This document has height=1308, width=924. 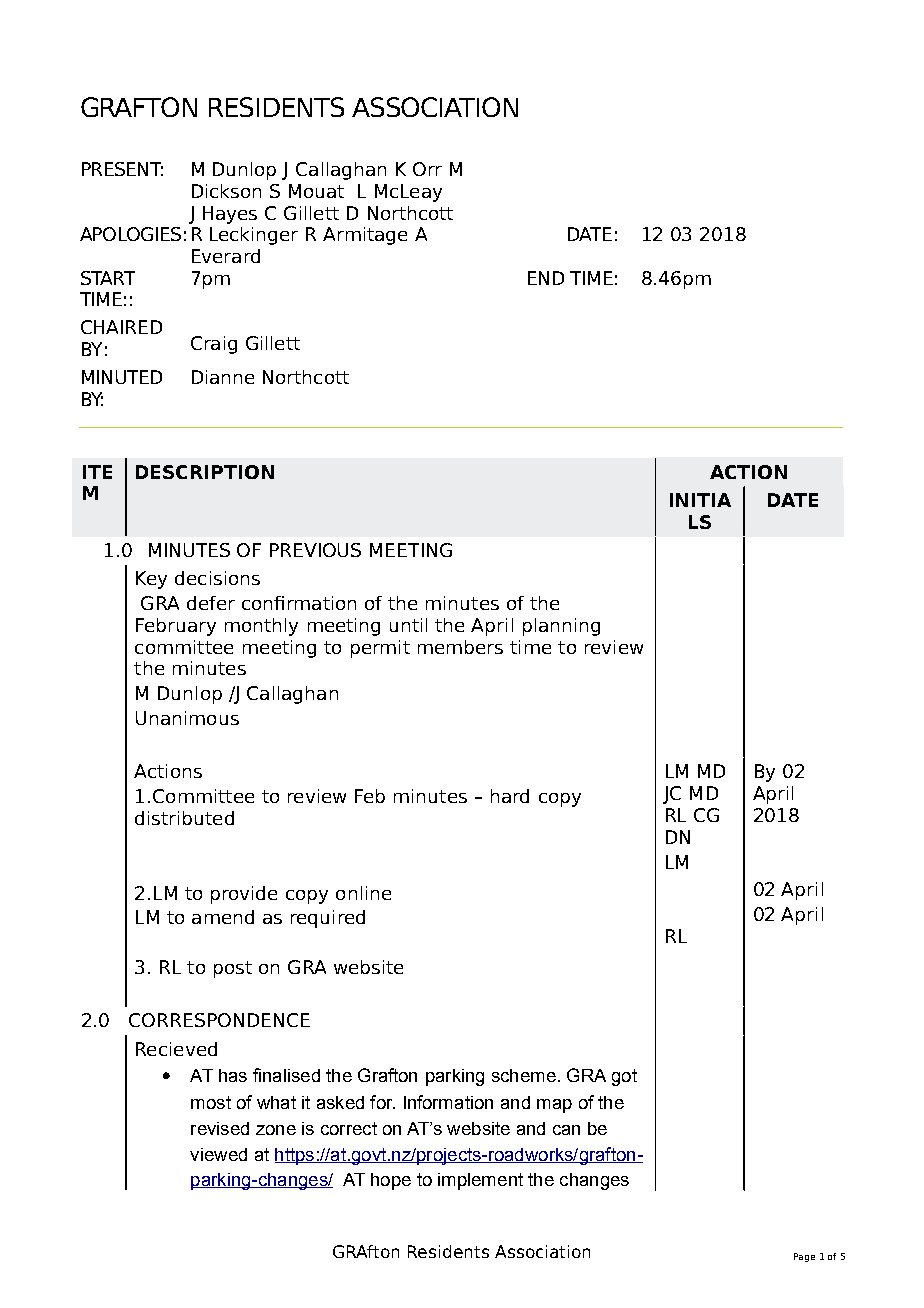 What do you see at coordinates (187, 718) in the document?
I see `Unanimous` at bounding box center [187, 718].
